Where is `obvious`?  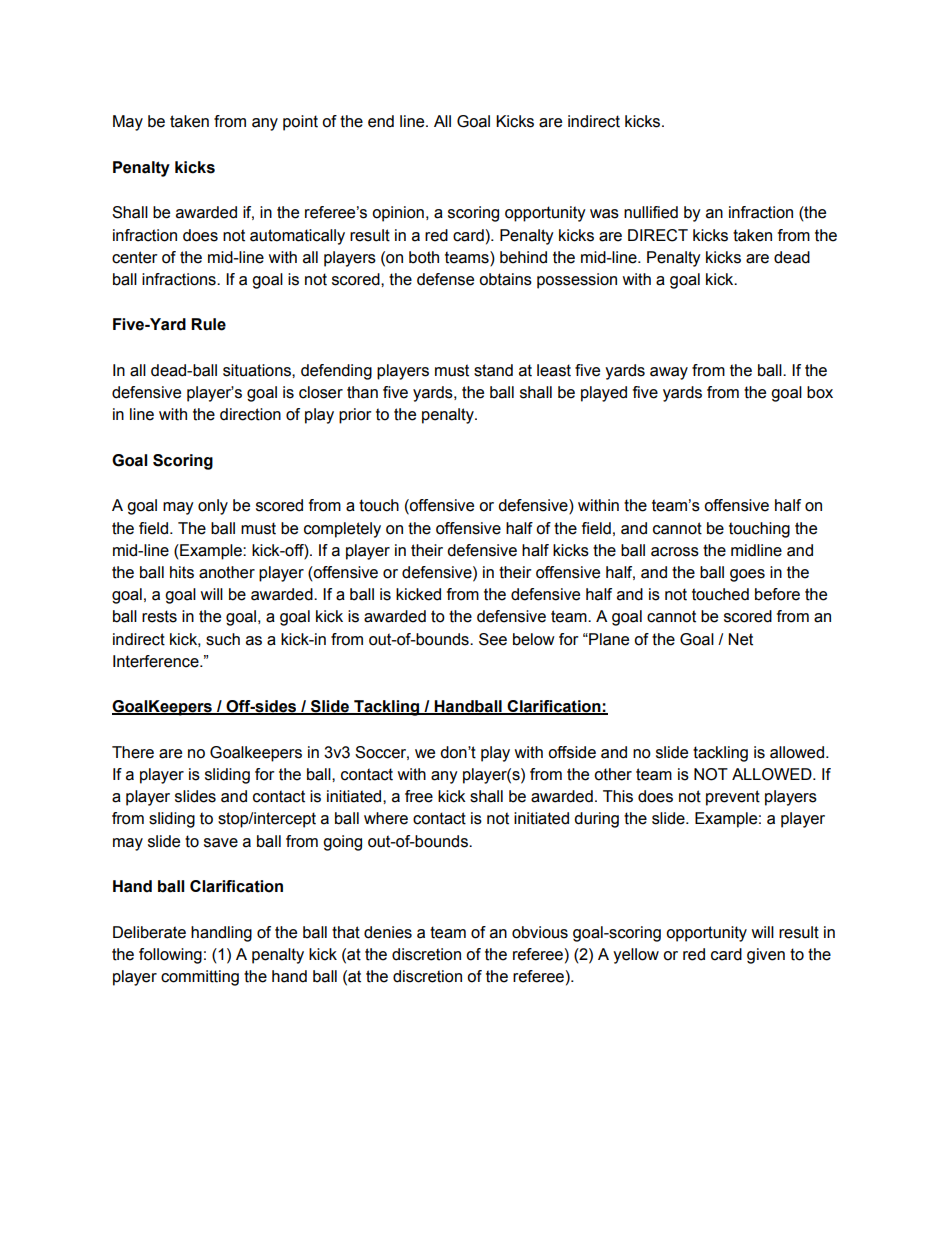
obvious is located at coordinates (540, 932).
